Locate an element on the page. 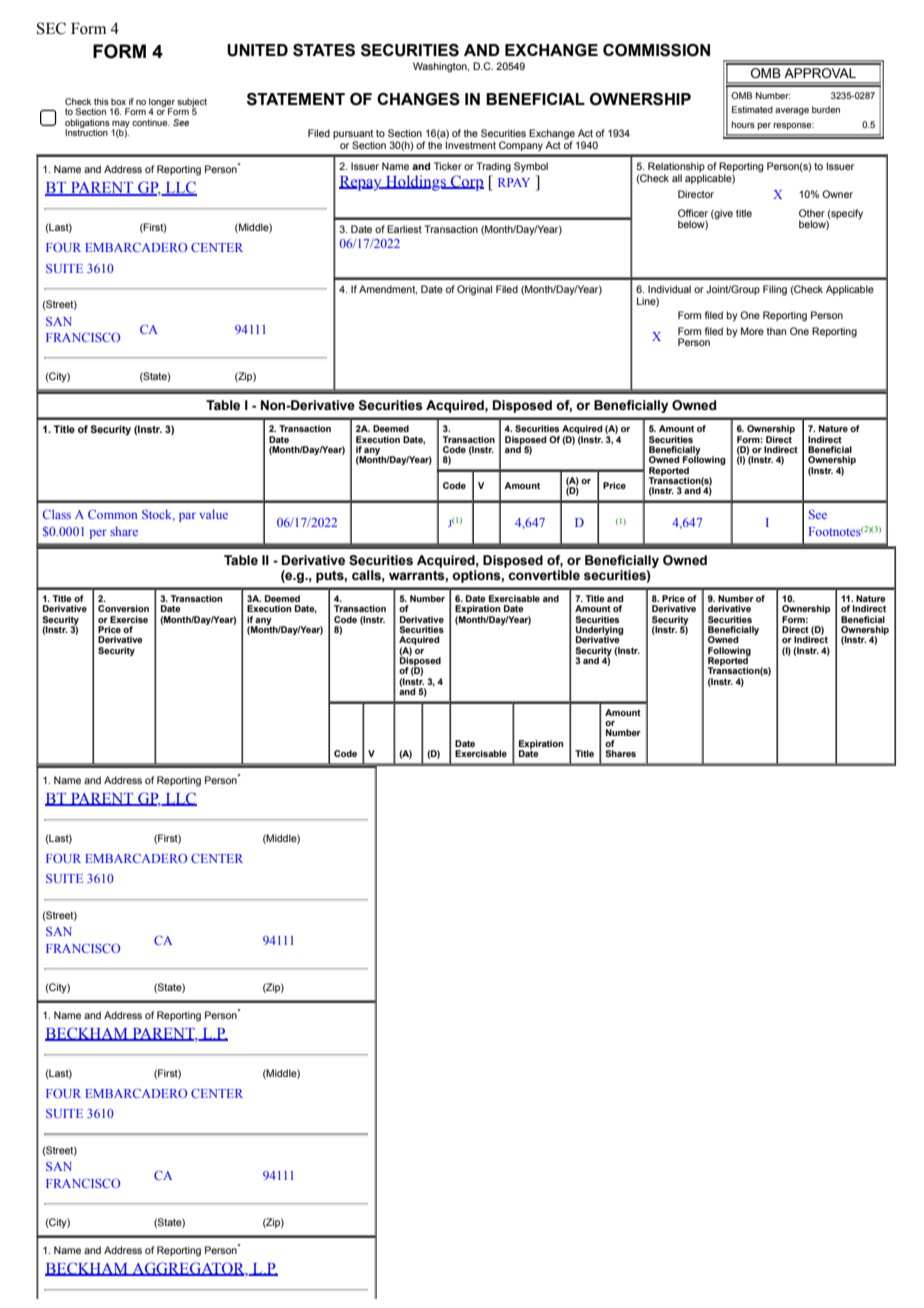 The width and height of the document is (924, 1308). Officer is located at coordinates (693, 213).
